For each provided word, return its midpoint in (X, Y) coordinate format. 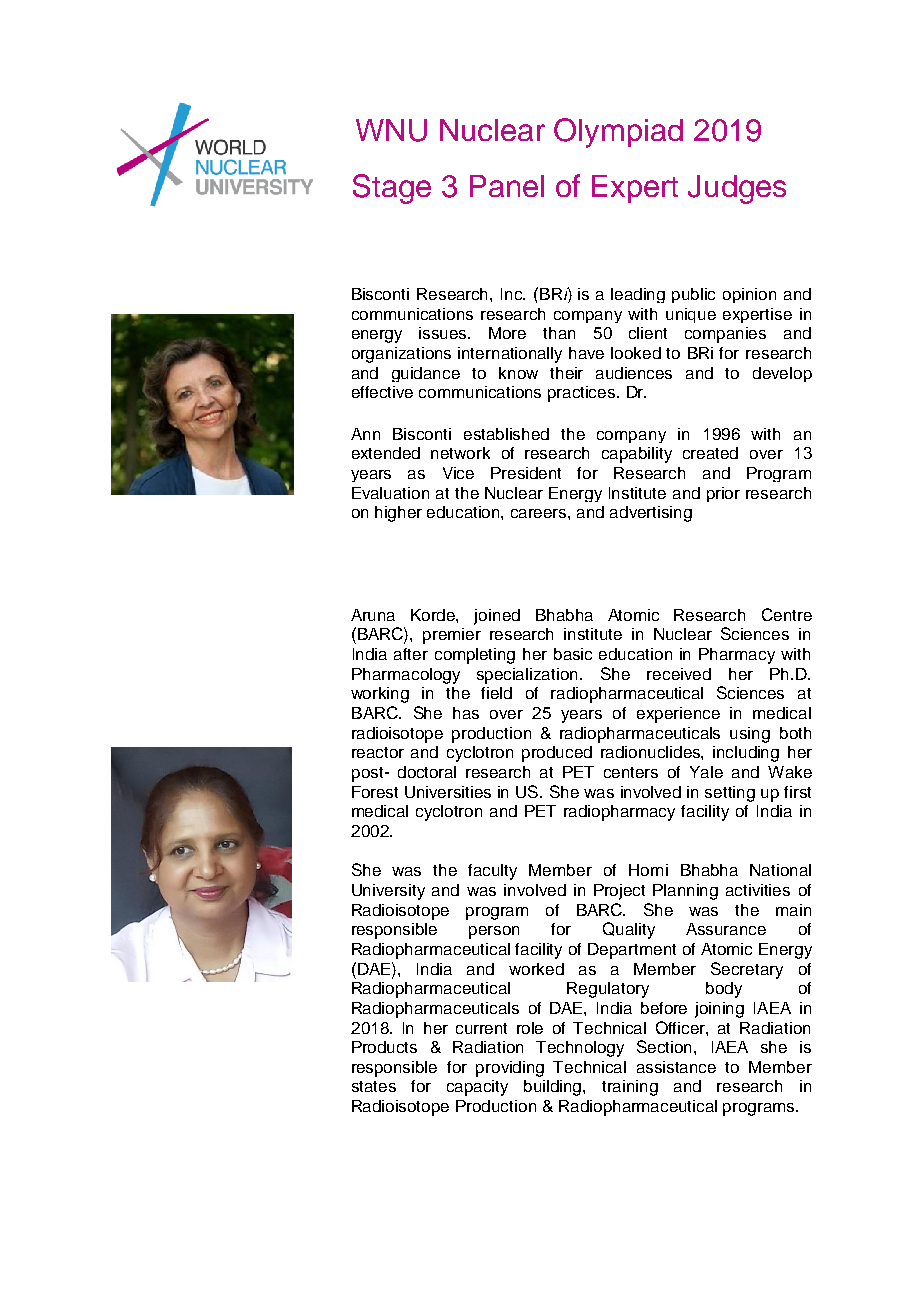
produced (557, 754)
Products (384, 1047)
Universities (448, 792)
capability (637, 455)
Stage (392, 189)
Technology (580, 1049)
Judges (737, 189)
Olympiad (618, 133)
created (710, 453)
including (746, 754)
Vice (458, 473)
